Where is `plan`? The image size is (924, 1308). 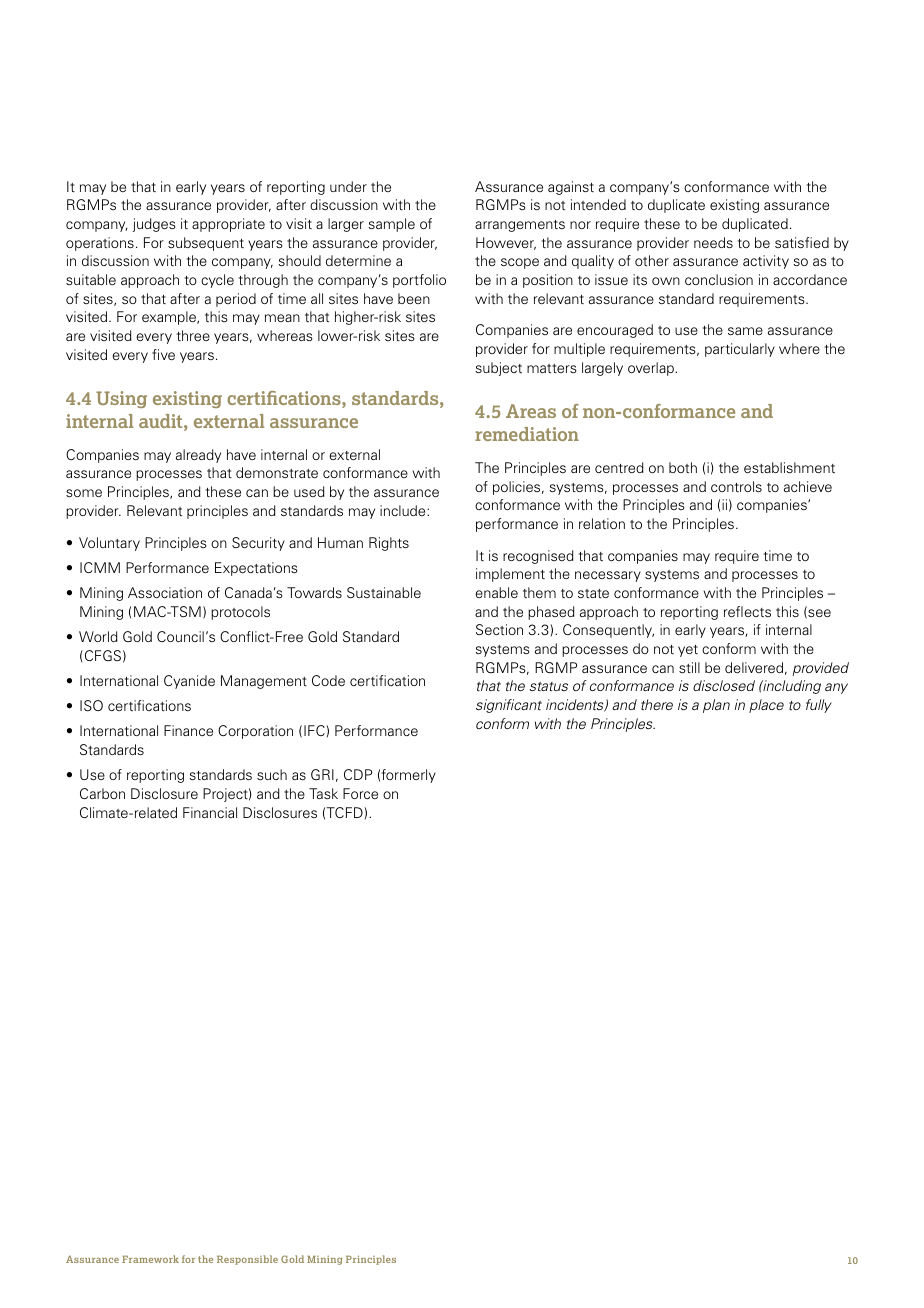 plan is located at coordinates (716, 706).
